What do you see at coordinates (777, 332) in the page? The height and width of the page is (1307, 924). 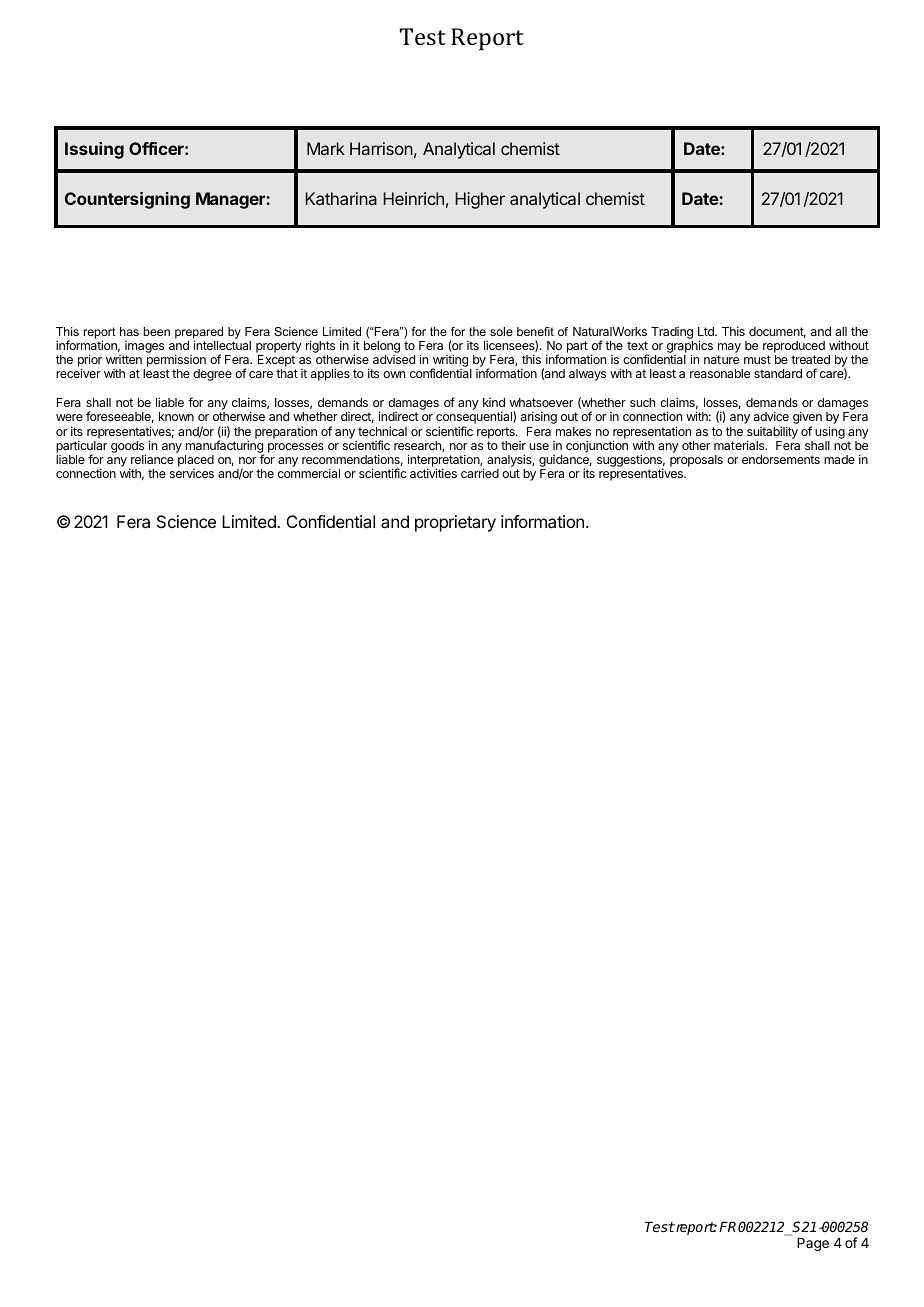 I see `document` at bounding box center [777, 332].
